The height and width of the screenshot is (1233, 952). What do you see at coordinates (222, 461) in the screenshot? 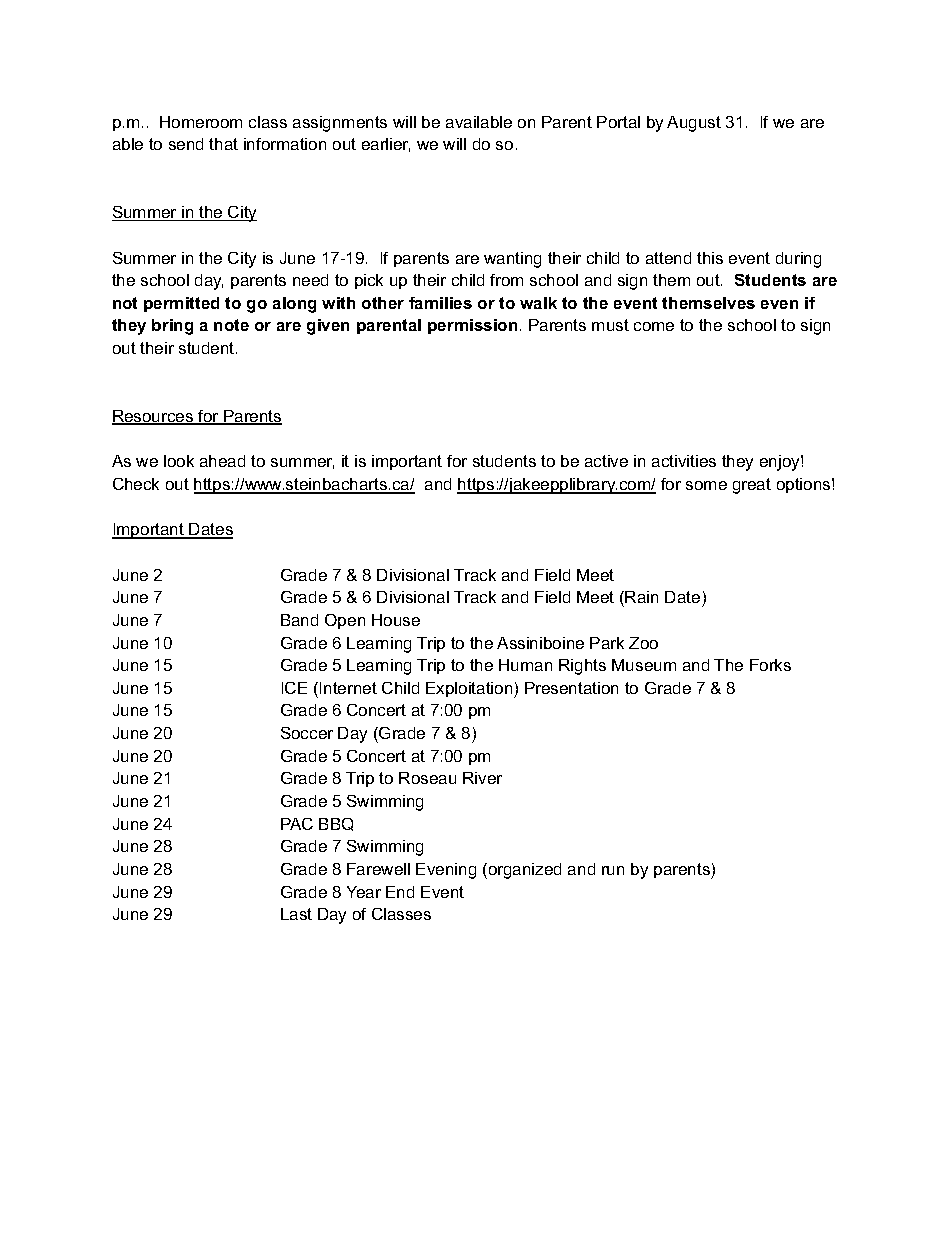
I see `ahead` at bounding box center [222, 461].
